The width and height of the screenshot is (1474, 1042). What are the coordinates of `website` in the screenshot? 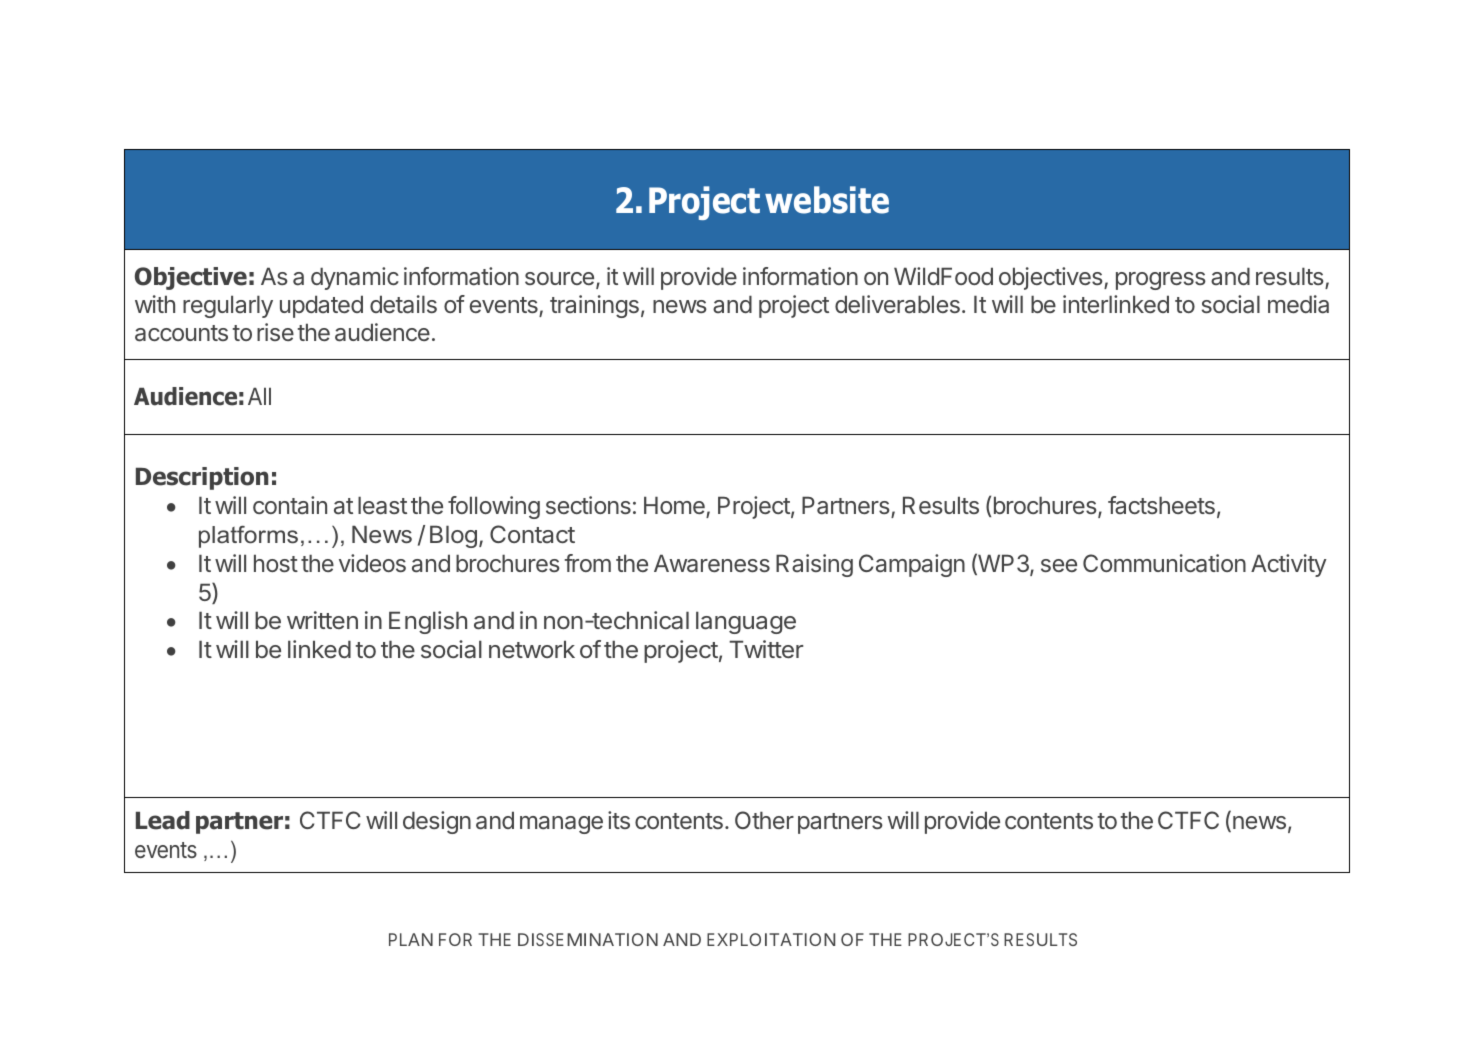 It's located at (827, 200).
